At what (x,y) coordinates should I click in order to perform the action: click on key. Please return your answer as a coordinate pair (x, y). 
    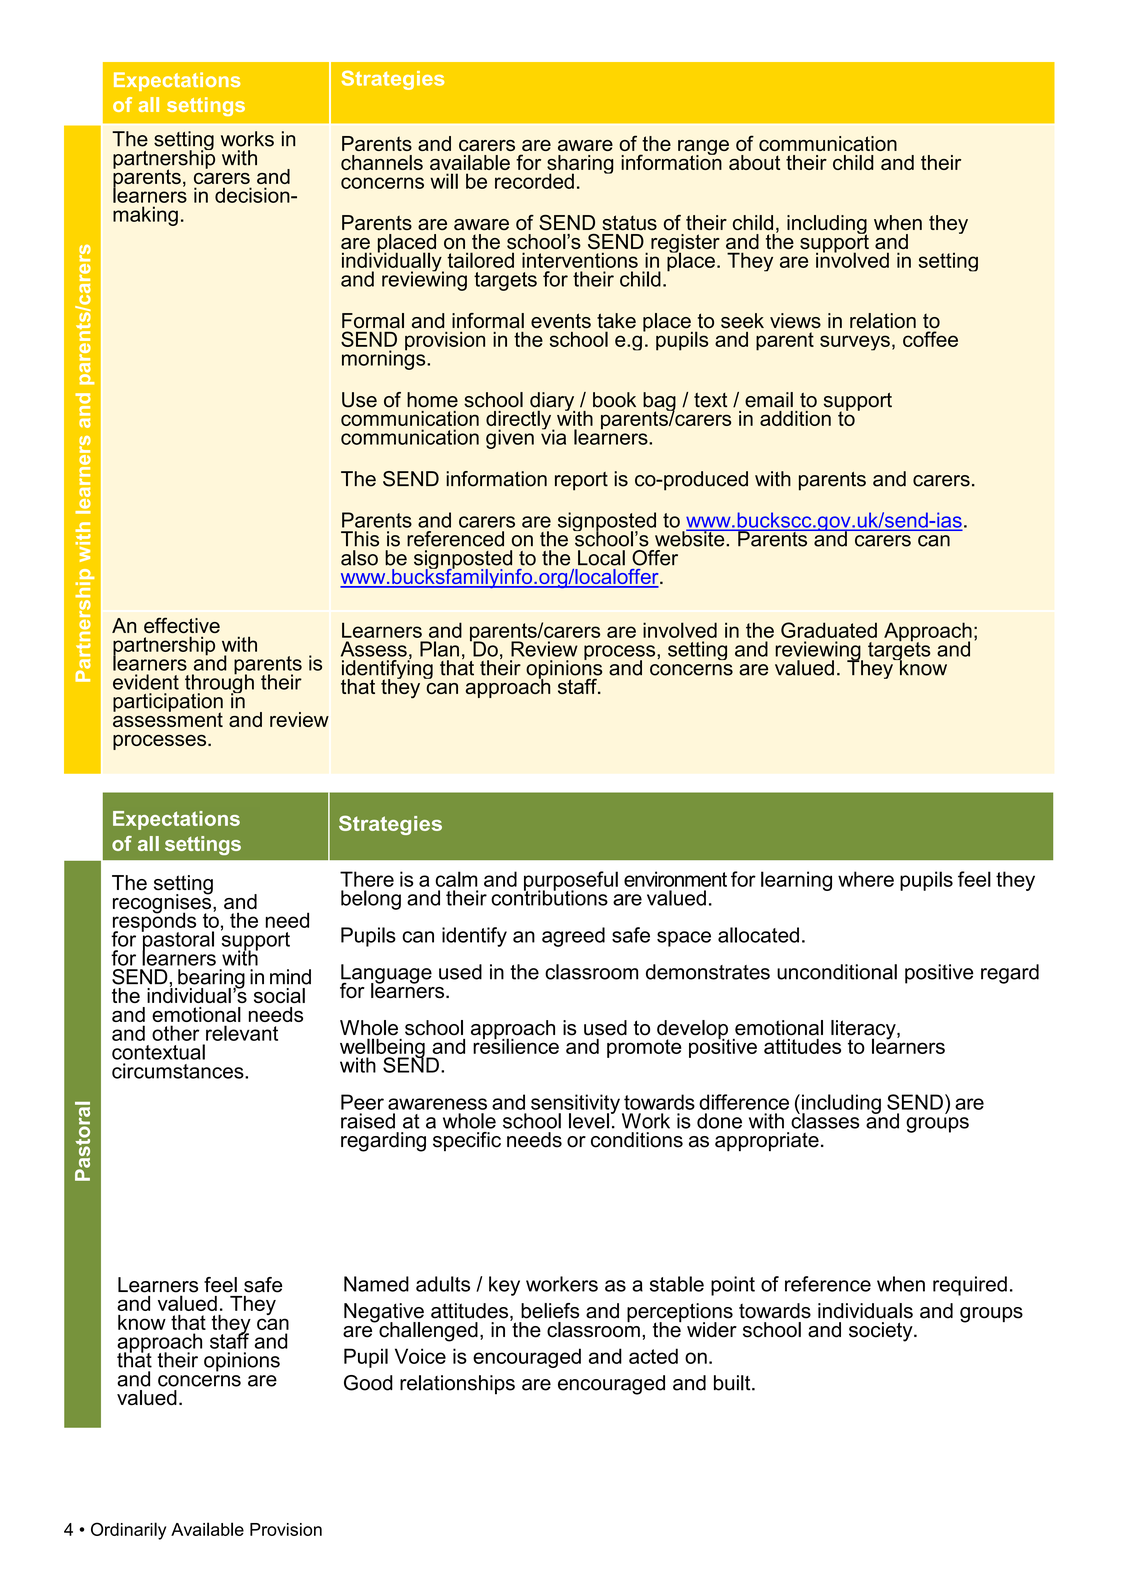
    Looking at the image, I should click on (504, 1286).
